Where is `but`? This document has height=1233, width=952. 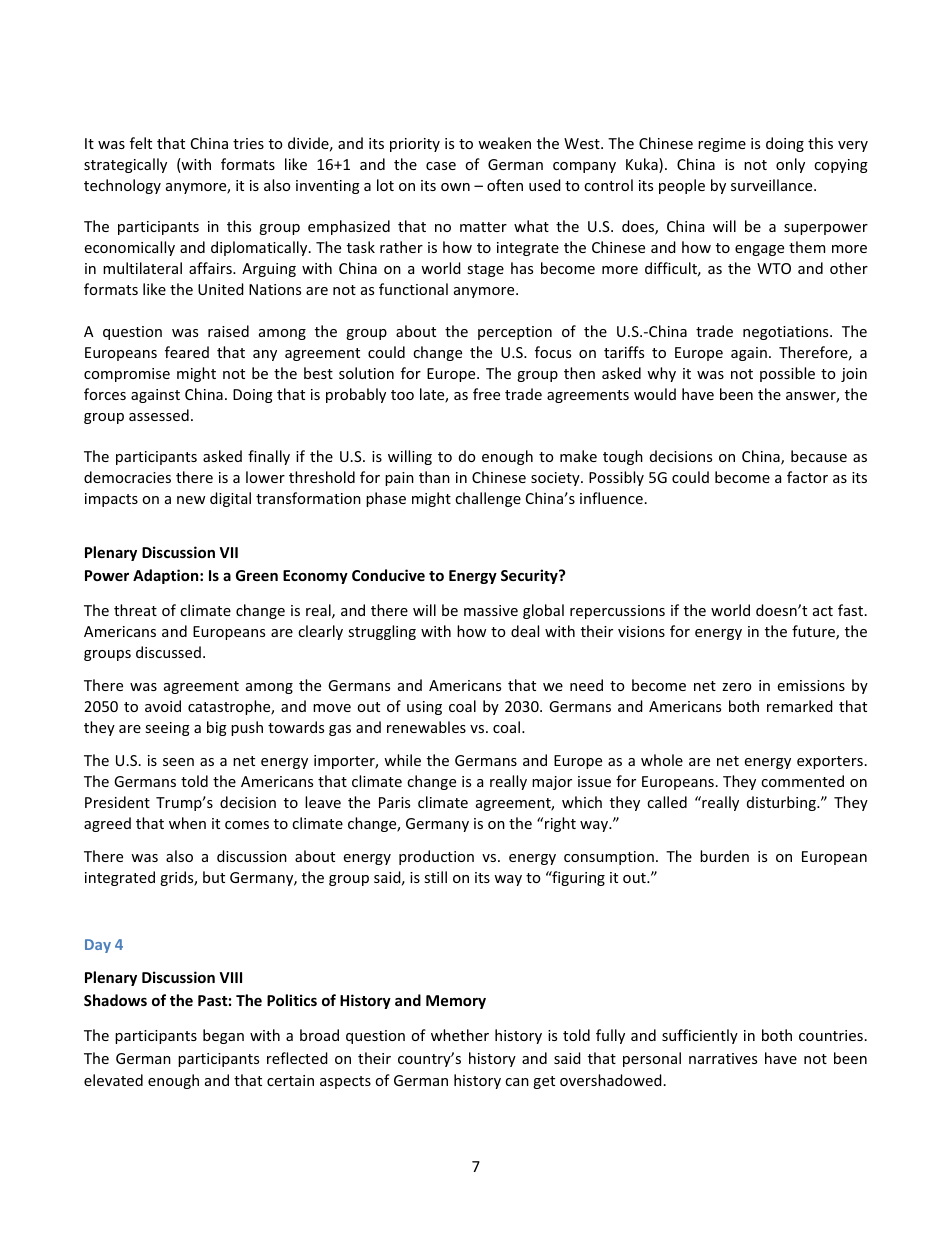
but is located at coordinates (214, 877).
